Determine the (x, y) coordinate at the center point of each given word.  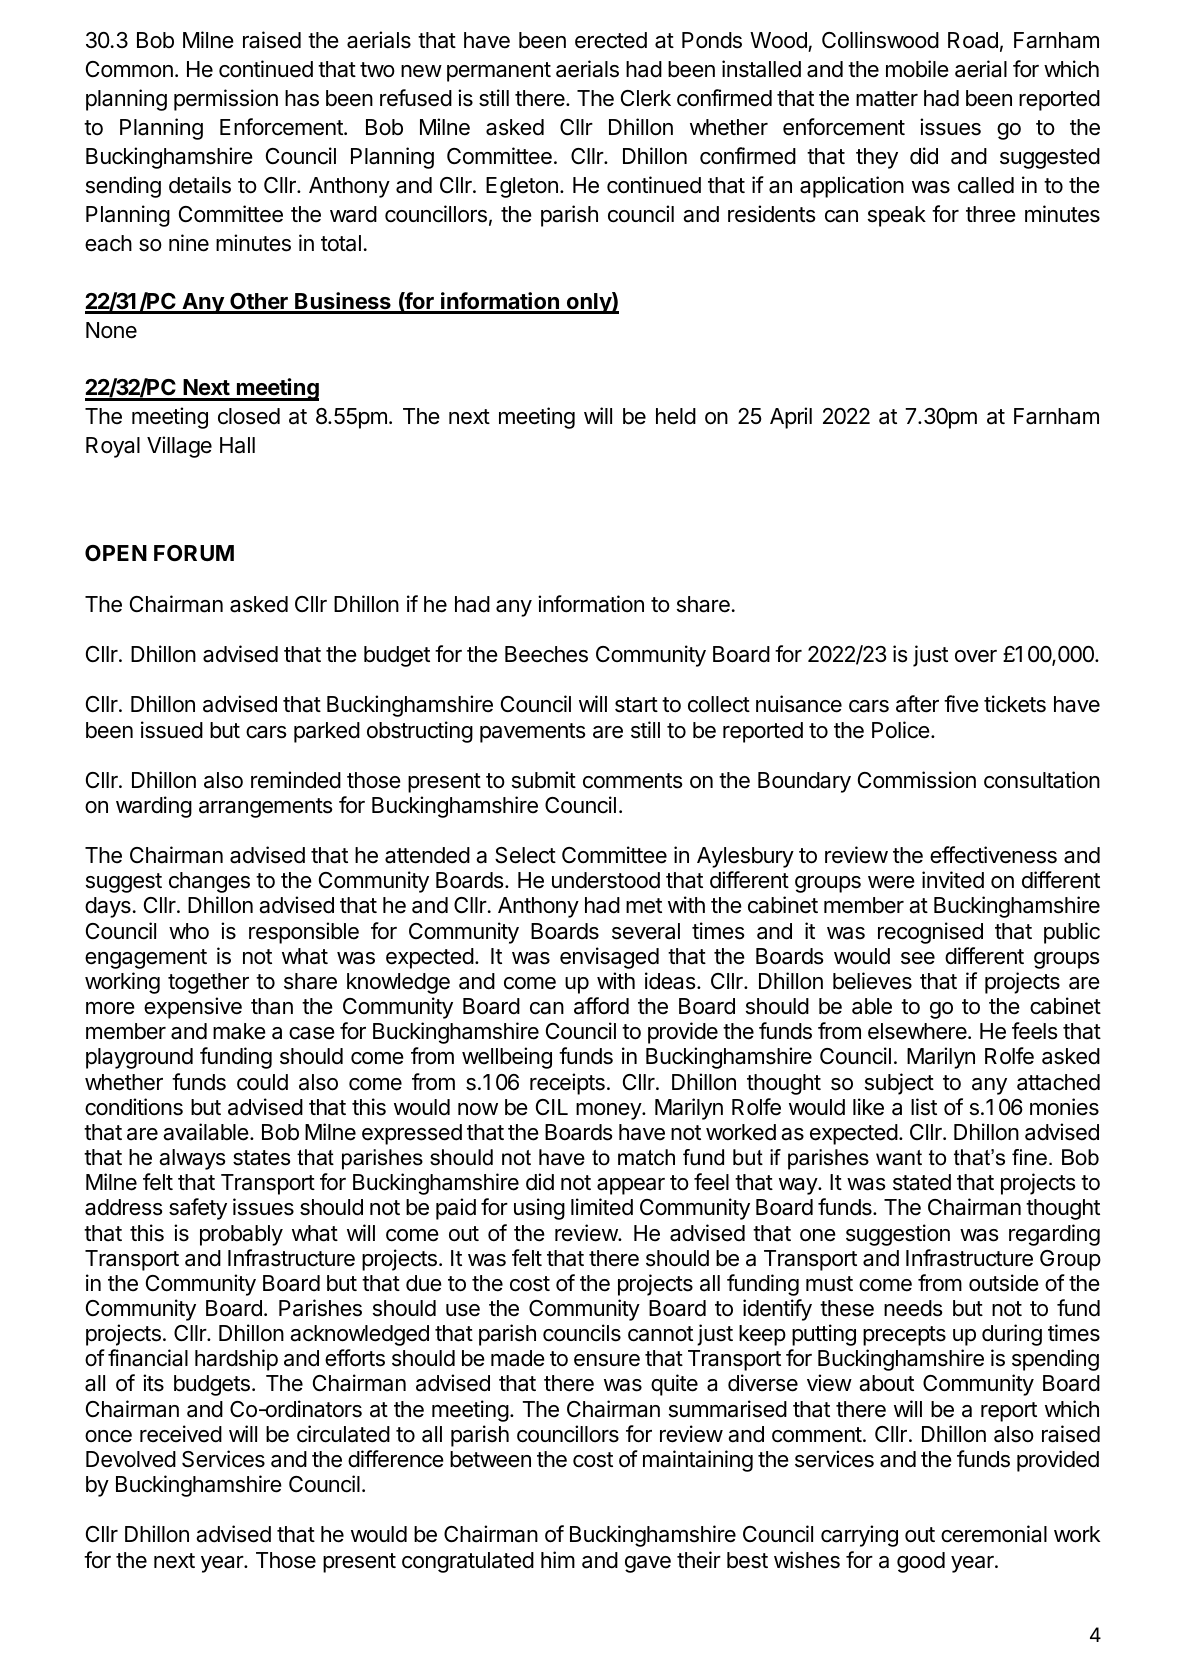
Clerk (646, 98)
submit (544, 780)
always (192, 1159)
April (791, 418)
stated (922, 1182)
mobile (917, 69)
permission (226, 100)
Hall (237, 445)
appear (631, 1186)
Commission (917, 780)
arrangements (266, 808)
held (676, 416)
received (181, 1434)
